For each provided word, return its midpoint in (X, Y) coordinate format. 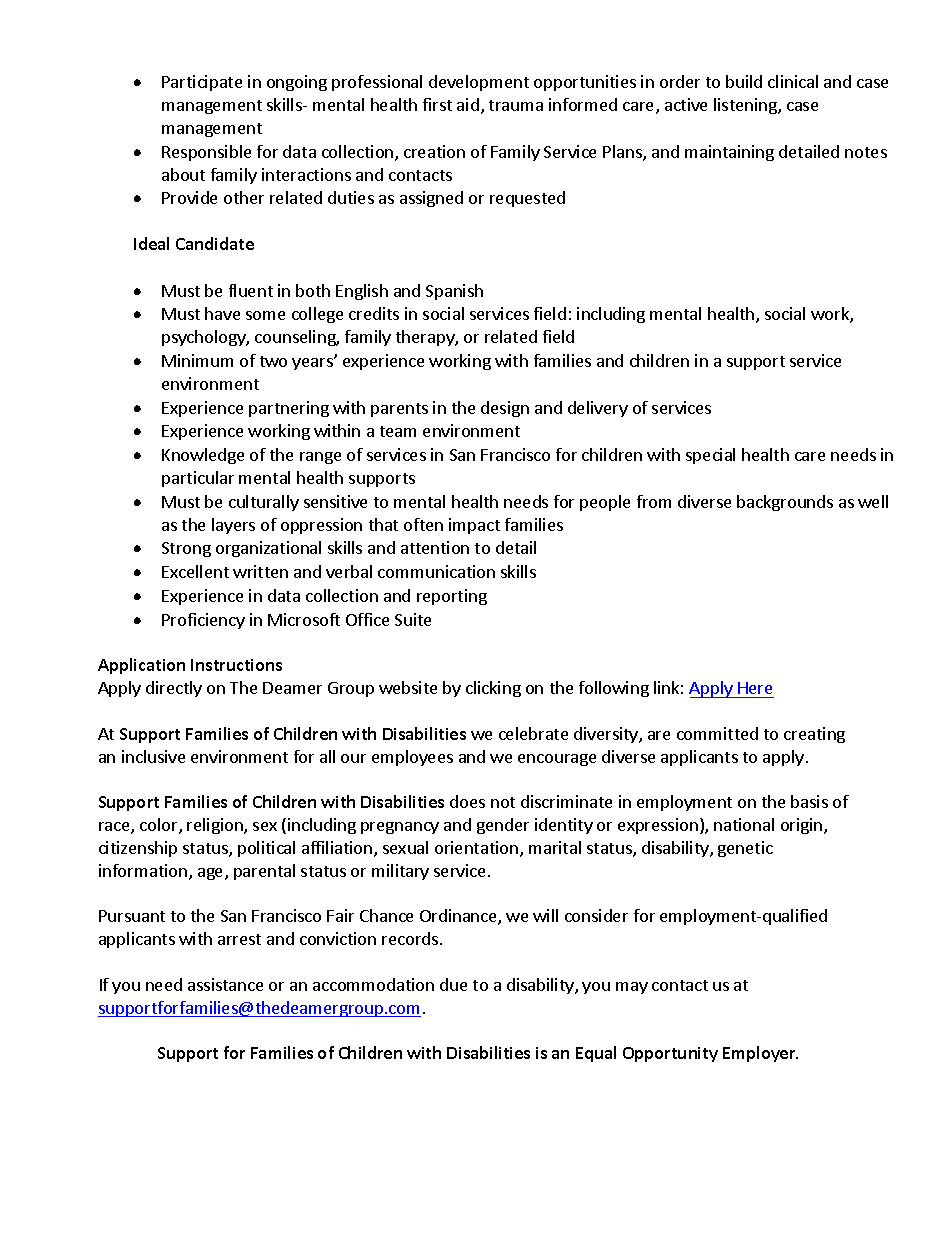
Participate (202, 83)
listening (746, 106)
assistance (225, 984)
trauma (516, 105)
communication (436, 571)
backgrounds (785, 503)
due (453, 984)
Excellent (195, 571)
